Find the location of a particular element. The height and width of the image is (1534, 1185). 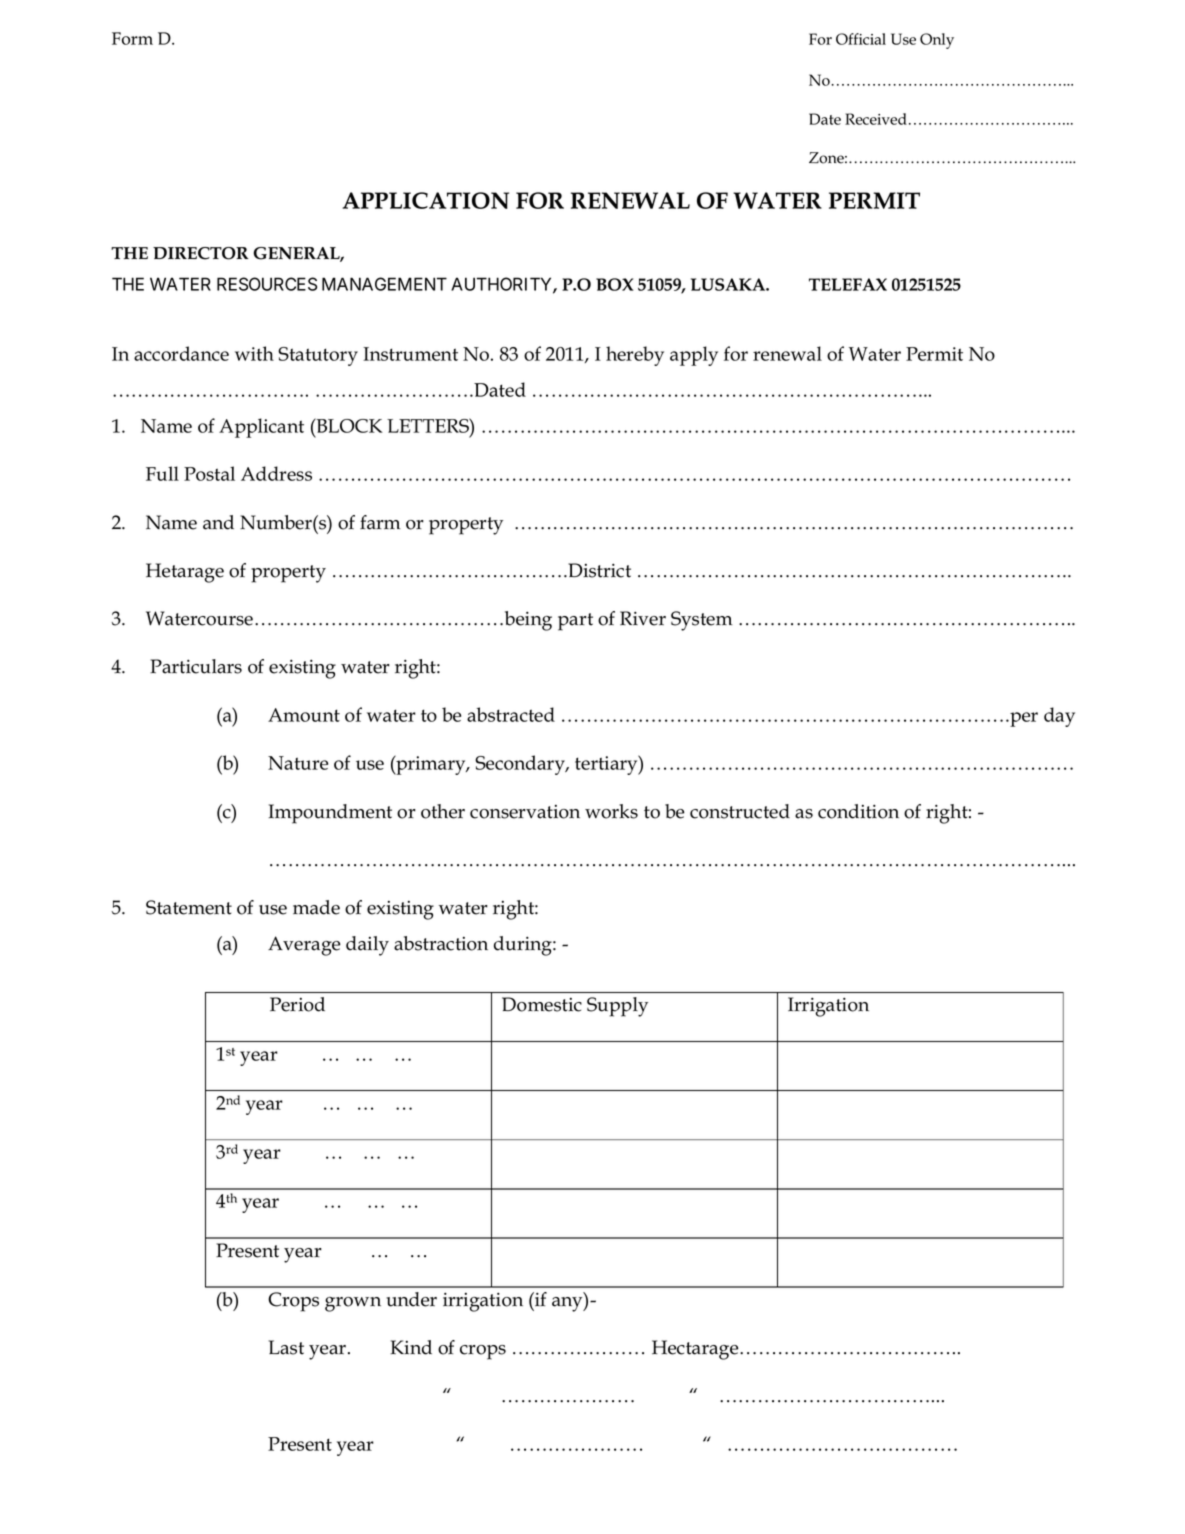

Amount is located at coordinates (304, 715).
